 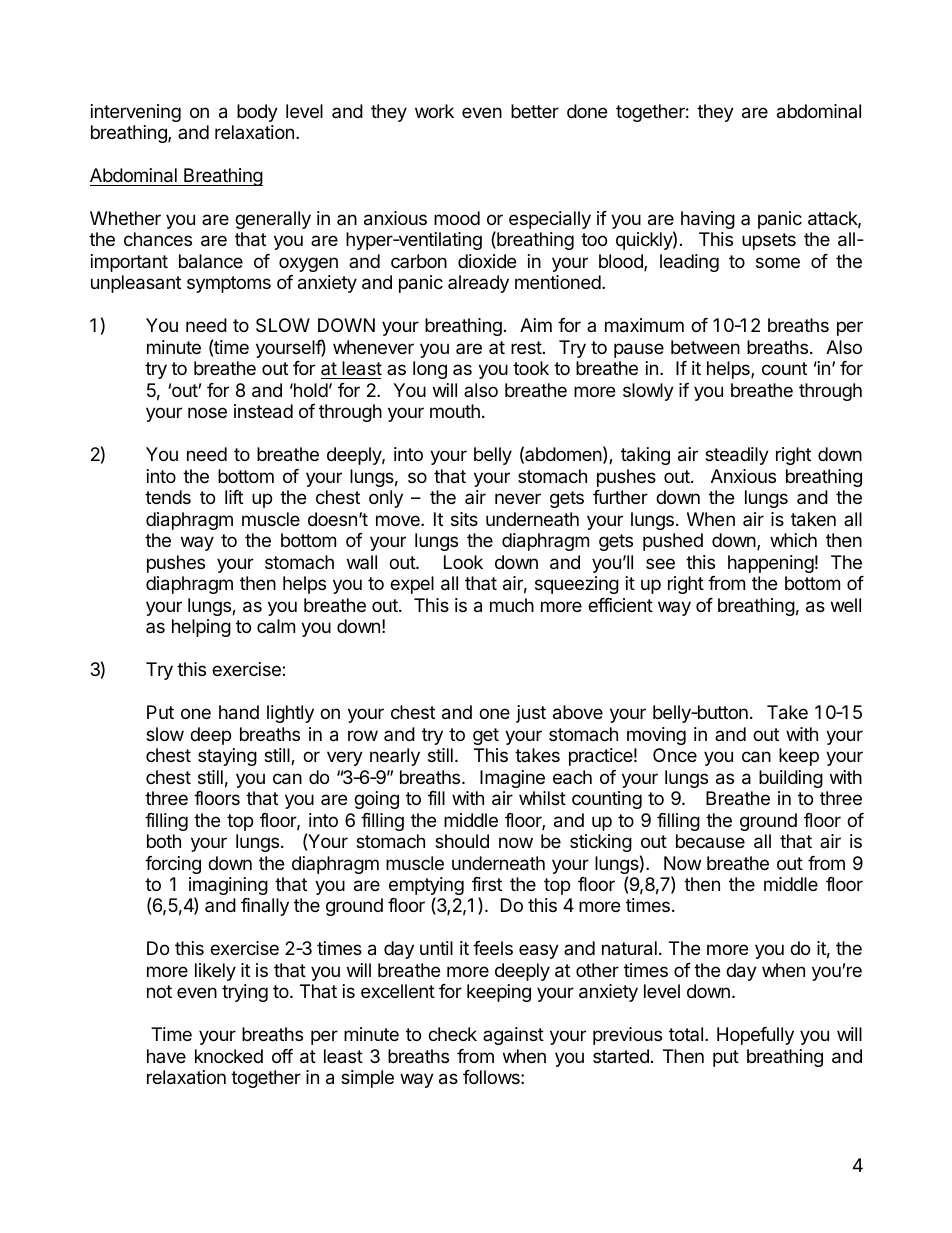 I want to click on steadily, so click(x=737, y=456).
